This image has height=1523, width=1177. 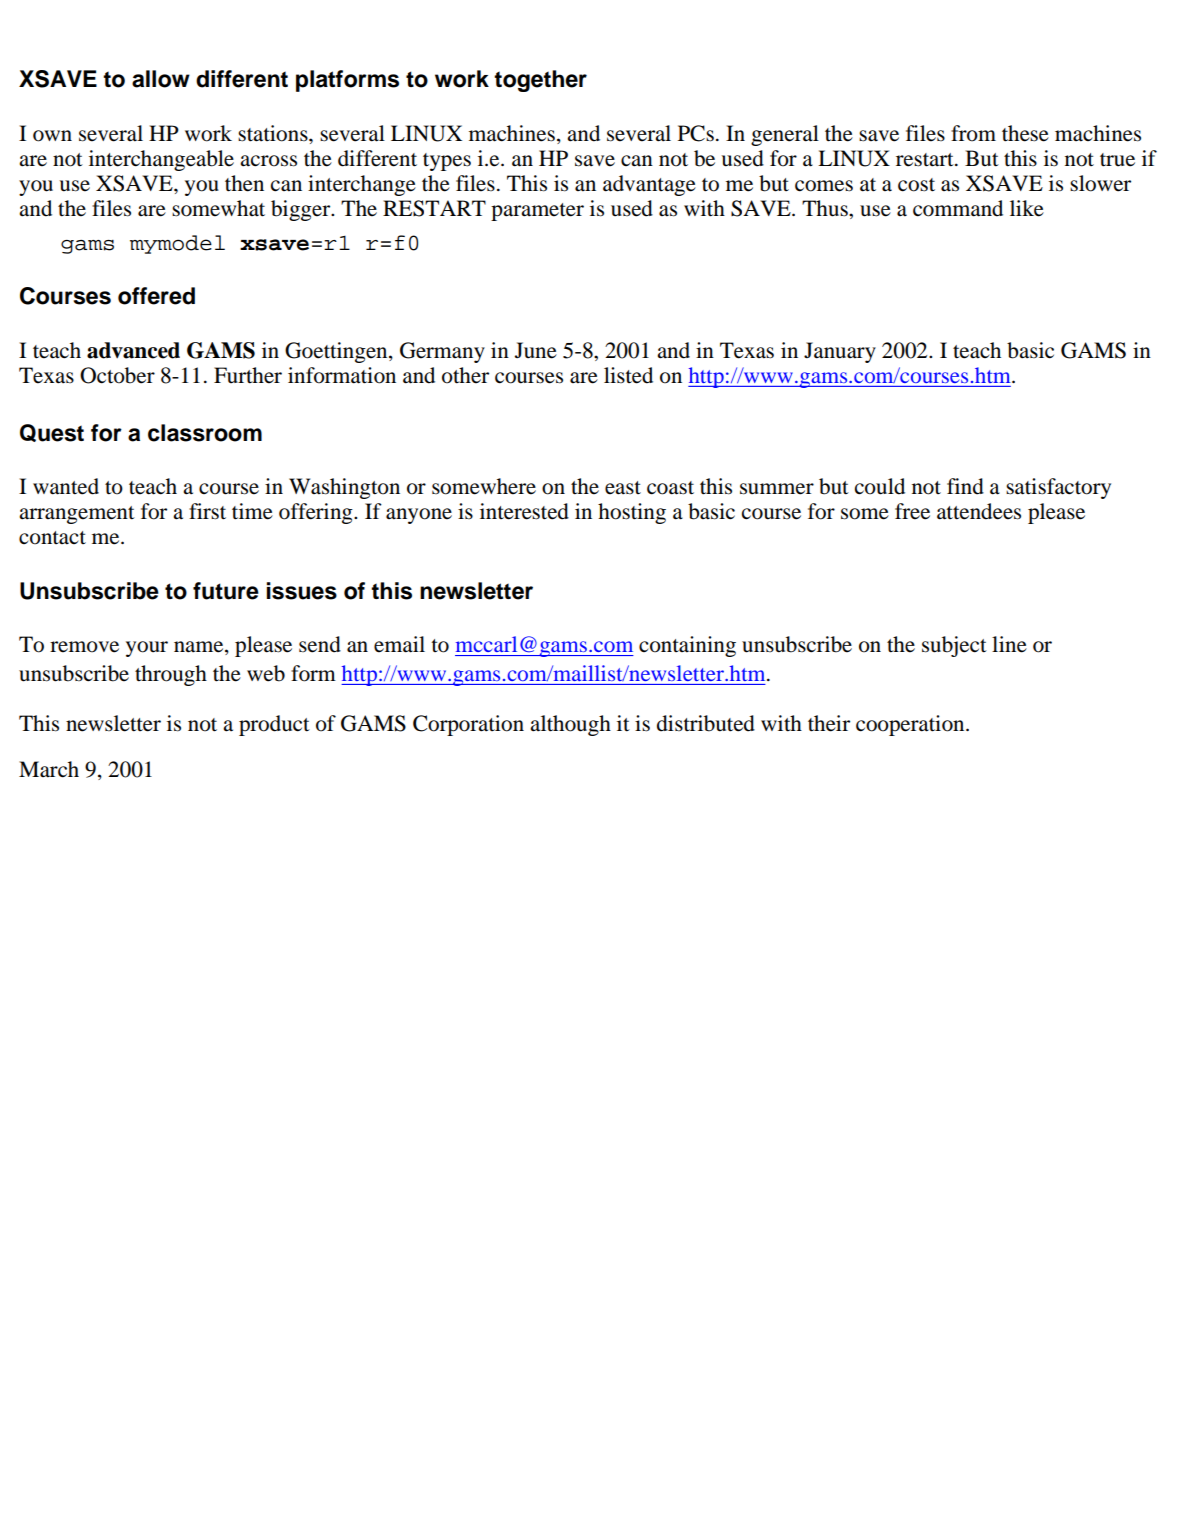 I want to click on first, so click(x=207, y=511).
